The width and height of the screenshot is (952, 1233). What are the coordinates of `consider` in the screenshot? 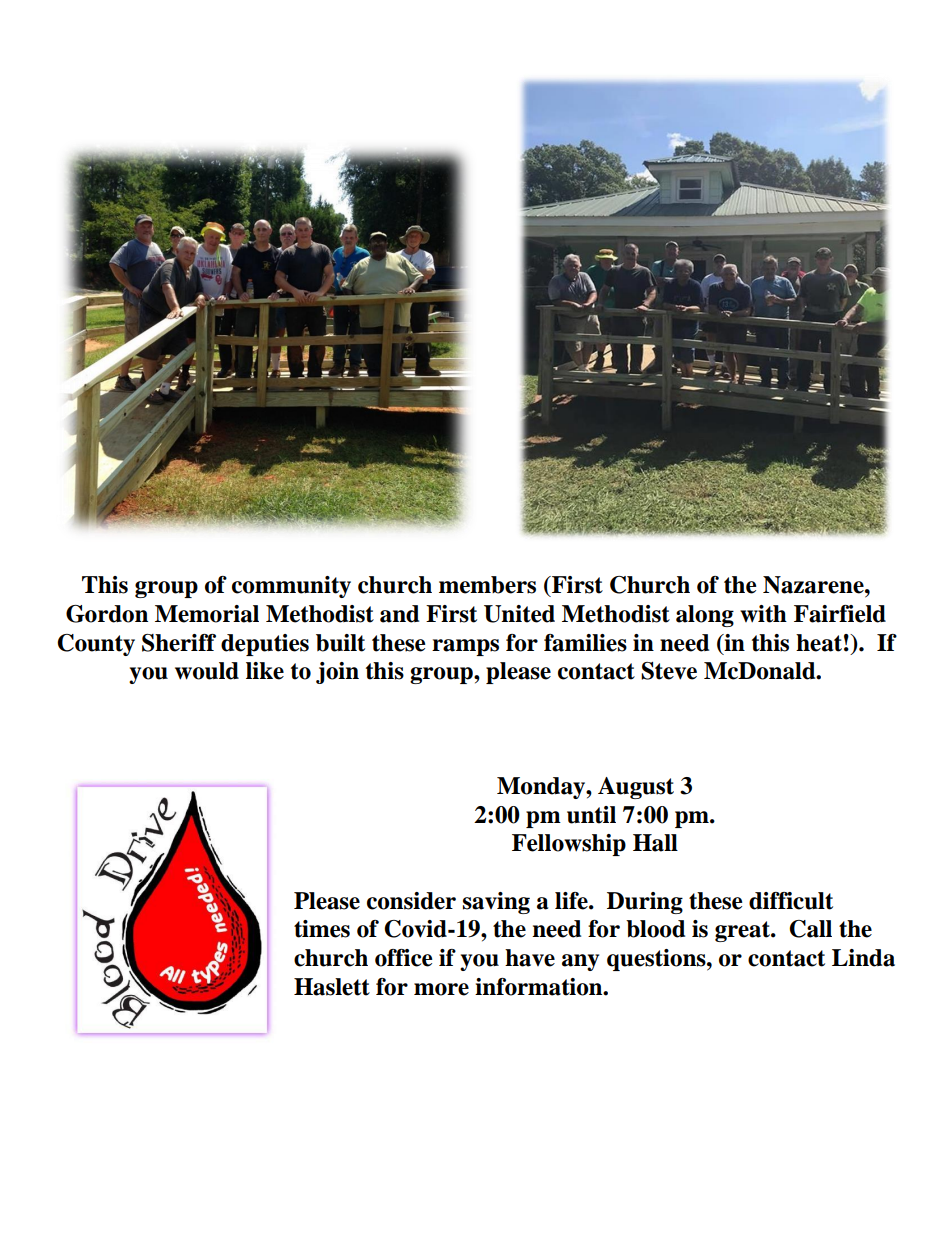 It's located at (411, 901).
